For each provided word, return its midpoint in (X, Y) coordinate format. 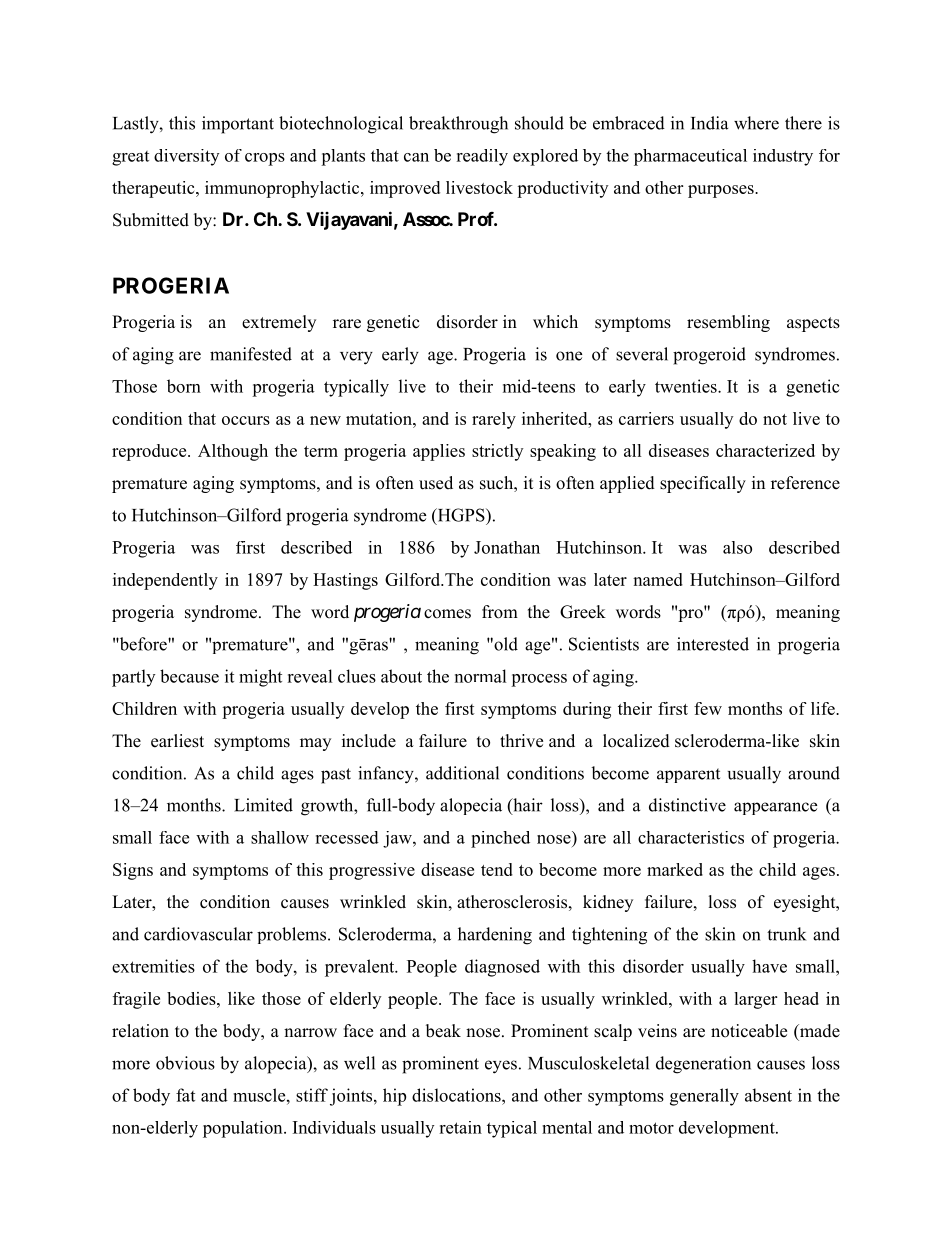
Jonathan (507, 547)
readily (482, 157)
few (708, 708)
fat (185, 1095)
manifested (251, 354)
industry (783, 157)
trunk (786, 934)
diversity (186, 157)
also (737, 547)
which (555, 322)
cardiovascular (198, 934)
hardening (495, 936)
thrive (521, 741)
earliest (177, 741)
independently (165, 581)
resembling (728, 323)
